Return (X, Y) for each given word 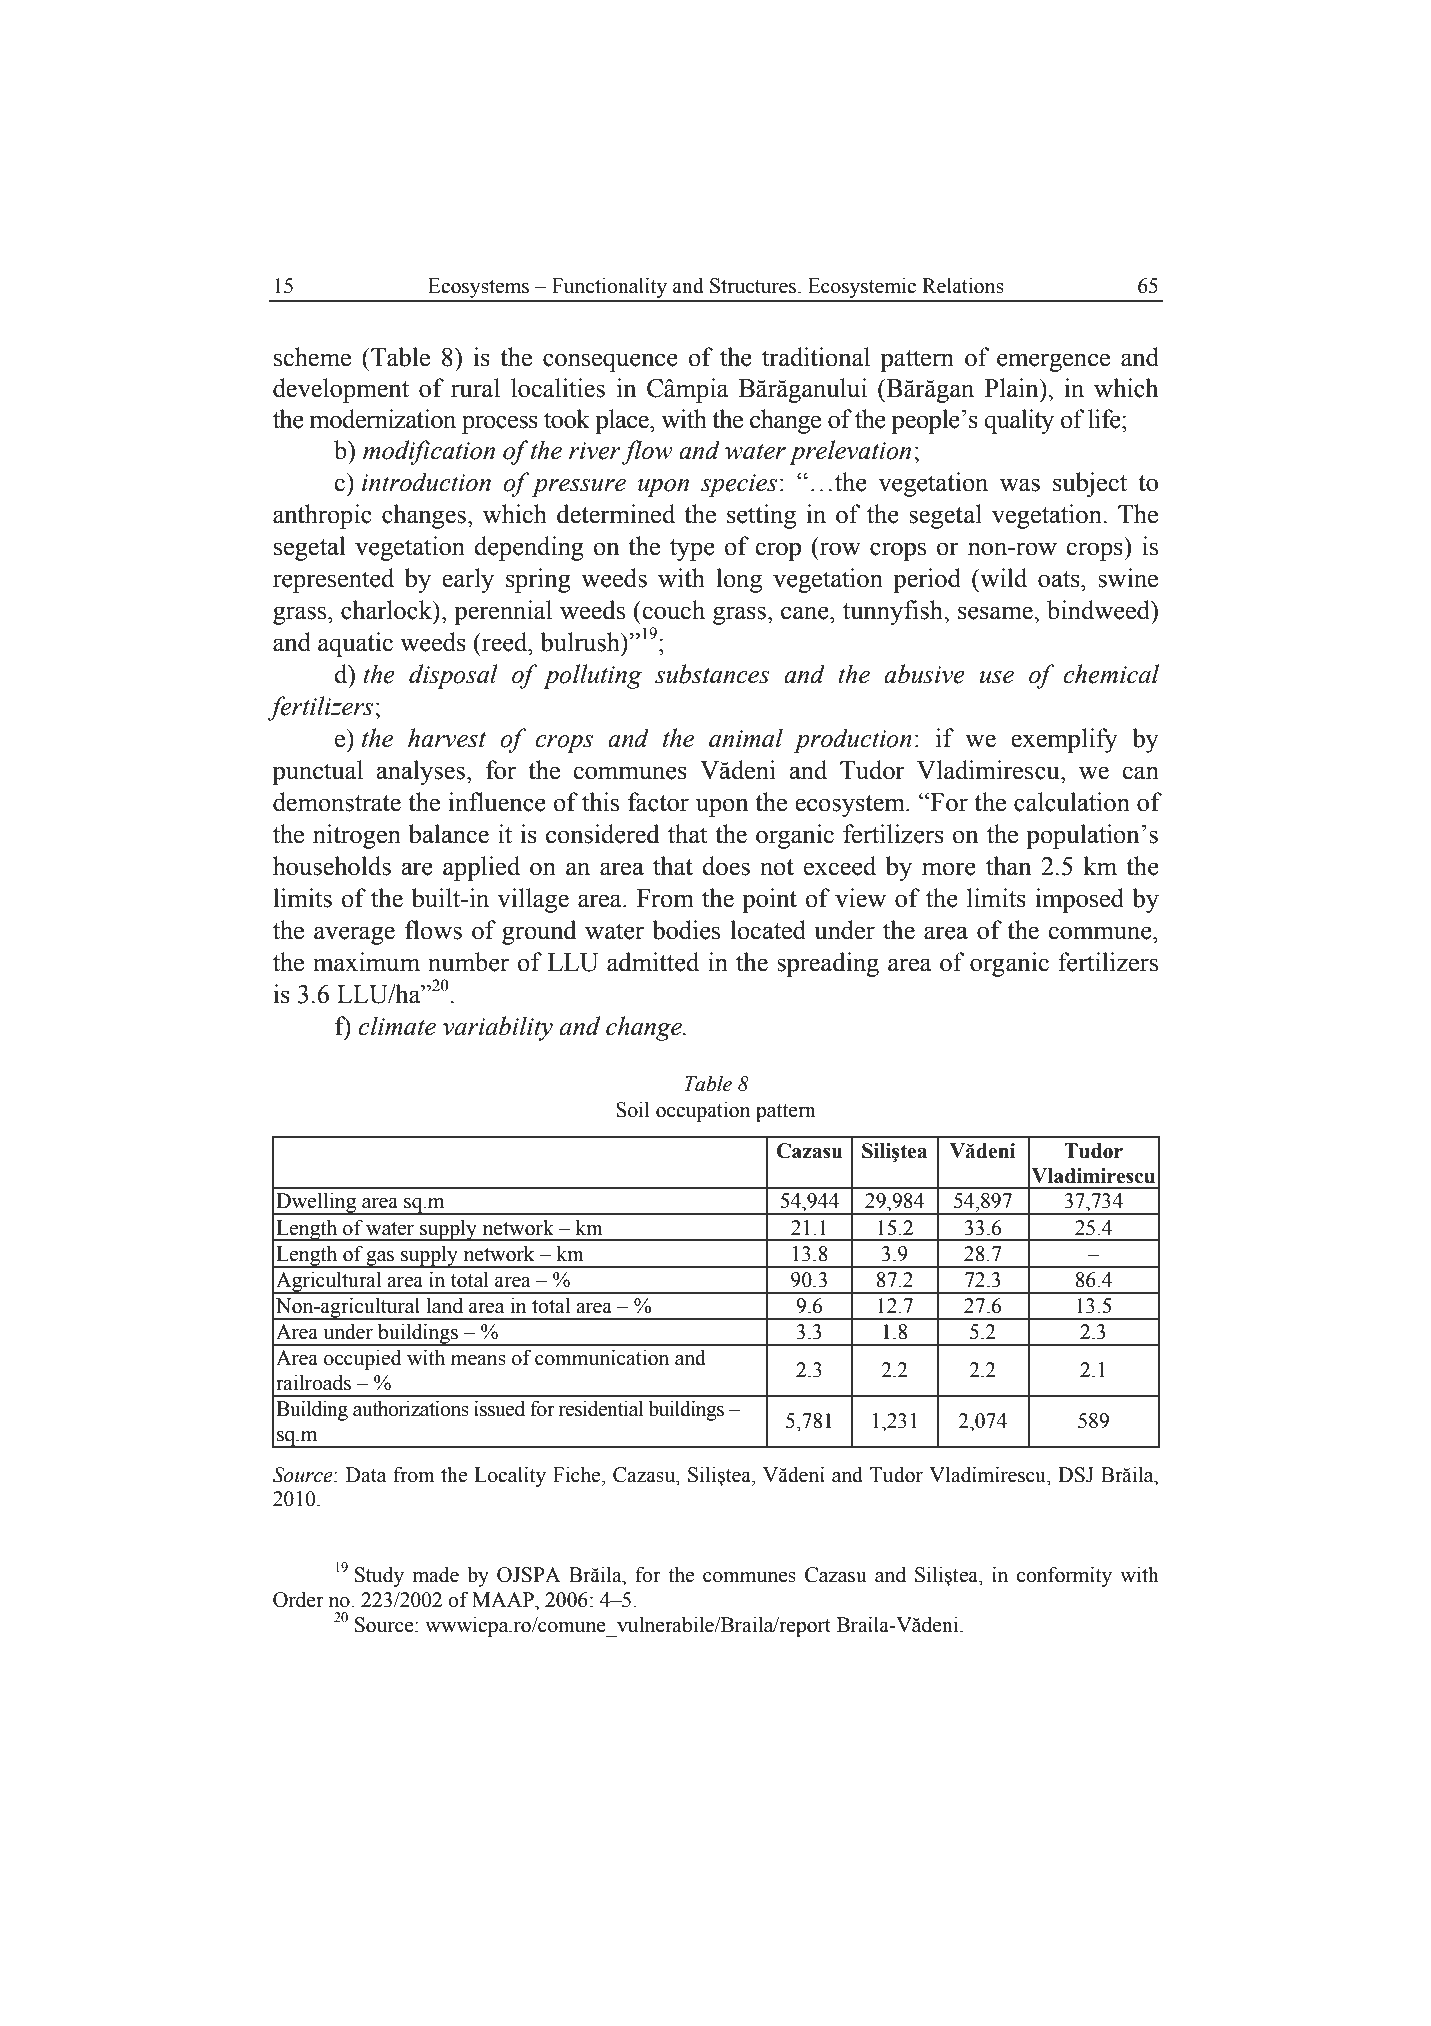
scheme (312, 357)
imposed (1080, 900)
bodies (686, 930)
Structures (754, 286)
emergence (1053, 362)
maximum (366, 962)
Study (379, 1577)
